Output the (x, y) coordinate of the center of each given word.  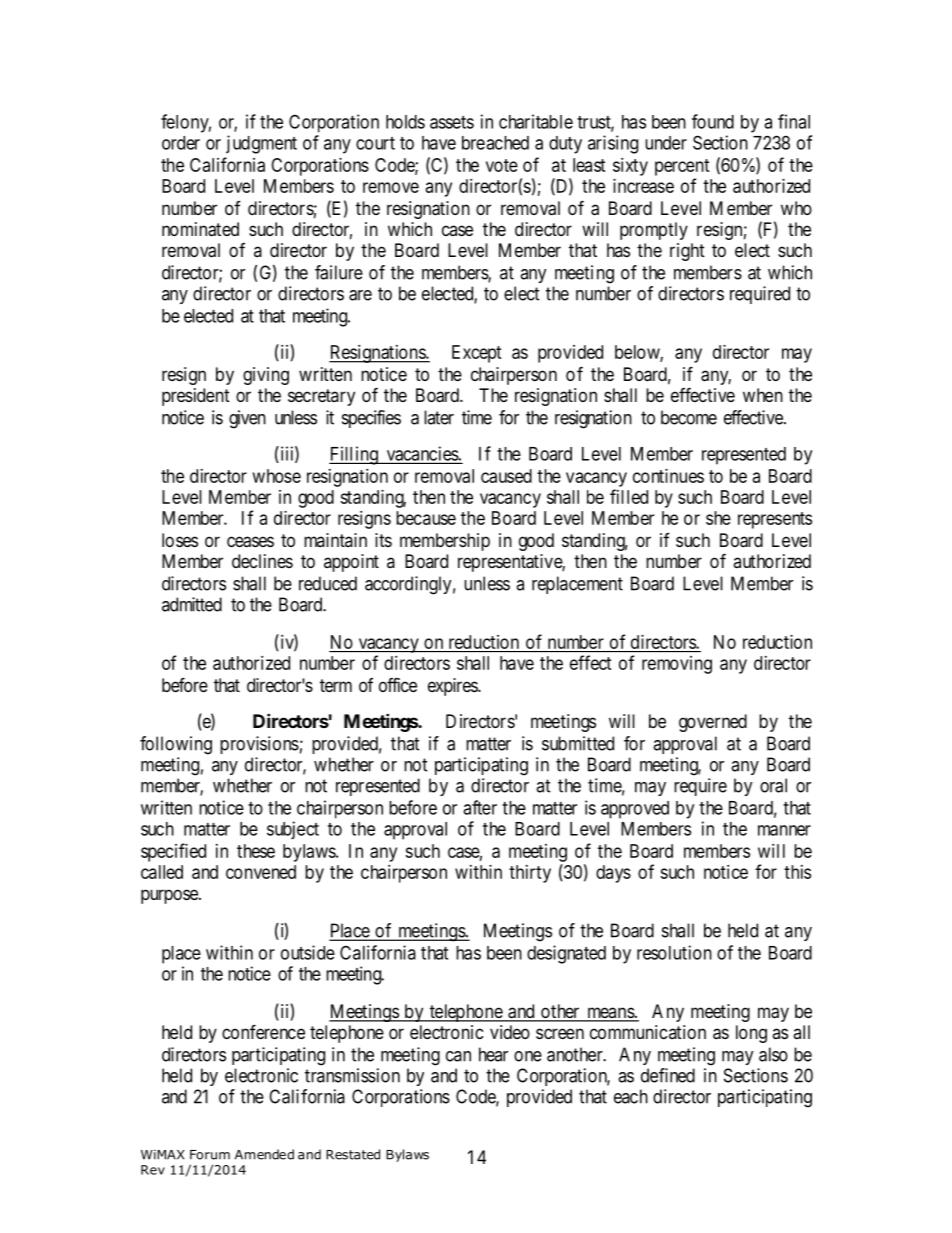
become (689, 417)
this (797, 872)
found (713, 121)
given (247, 419)
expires (453, 687)
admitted (192, 604)
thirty (530, 874)
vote (502, 165)
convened (261, 872)
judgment (261, 144)
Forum (210, 1155)
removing (677, 665)
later (439, 417)
